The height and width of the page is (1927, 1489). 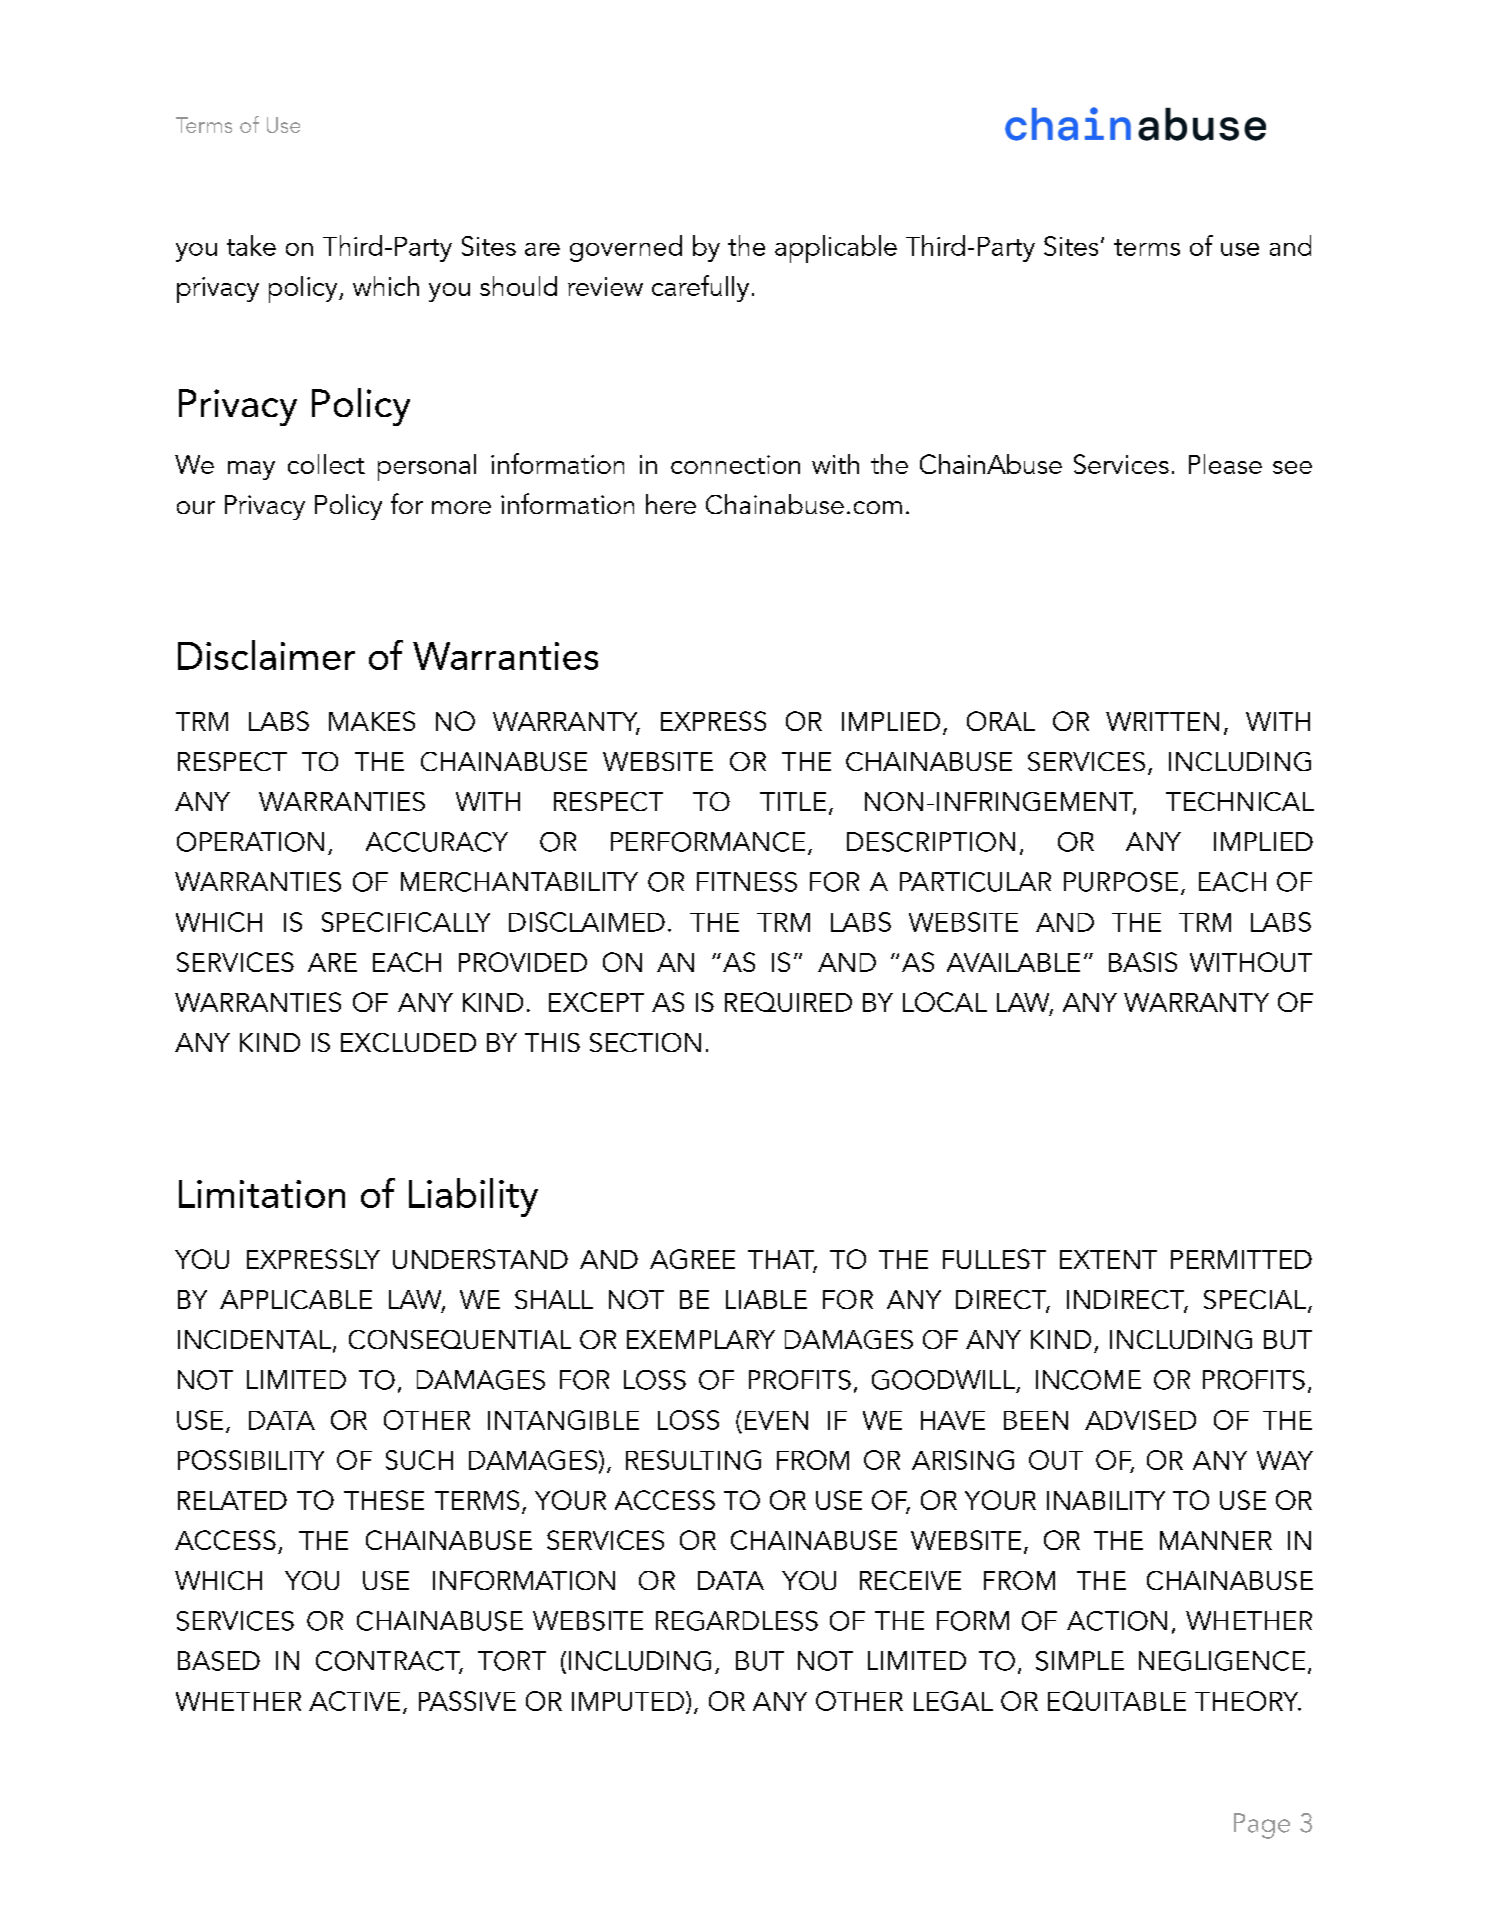 I want to click on Please, so click(x=1225, y=464).
